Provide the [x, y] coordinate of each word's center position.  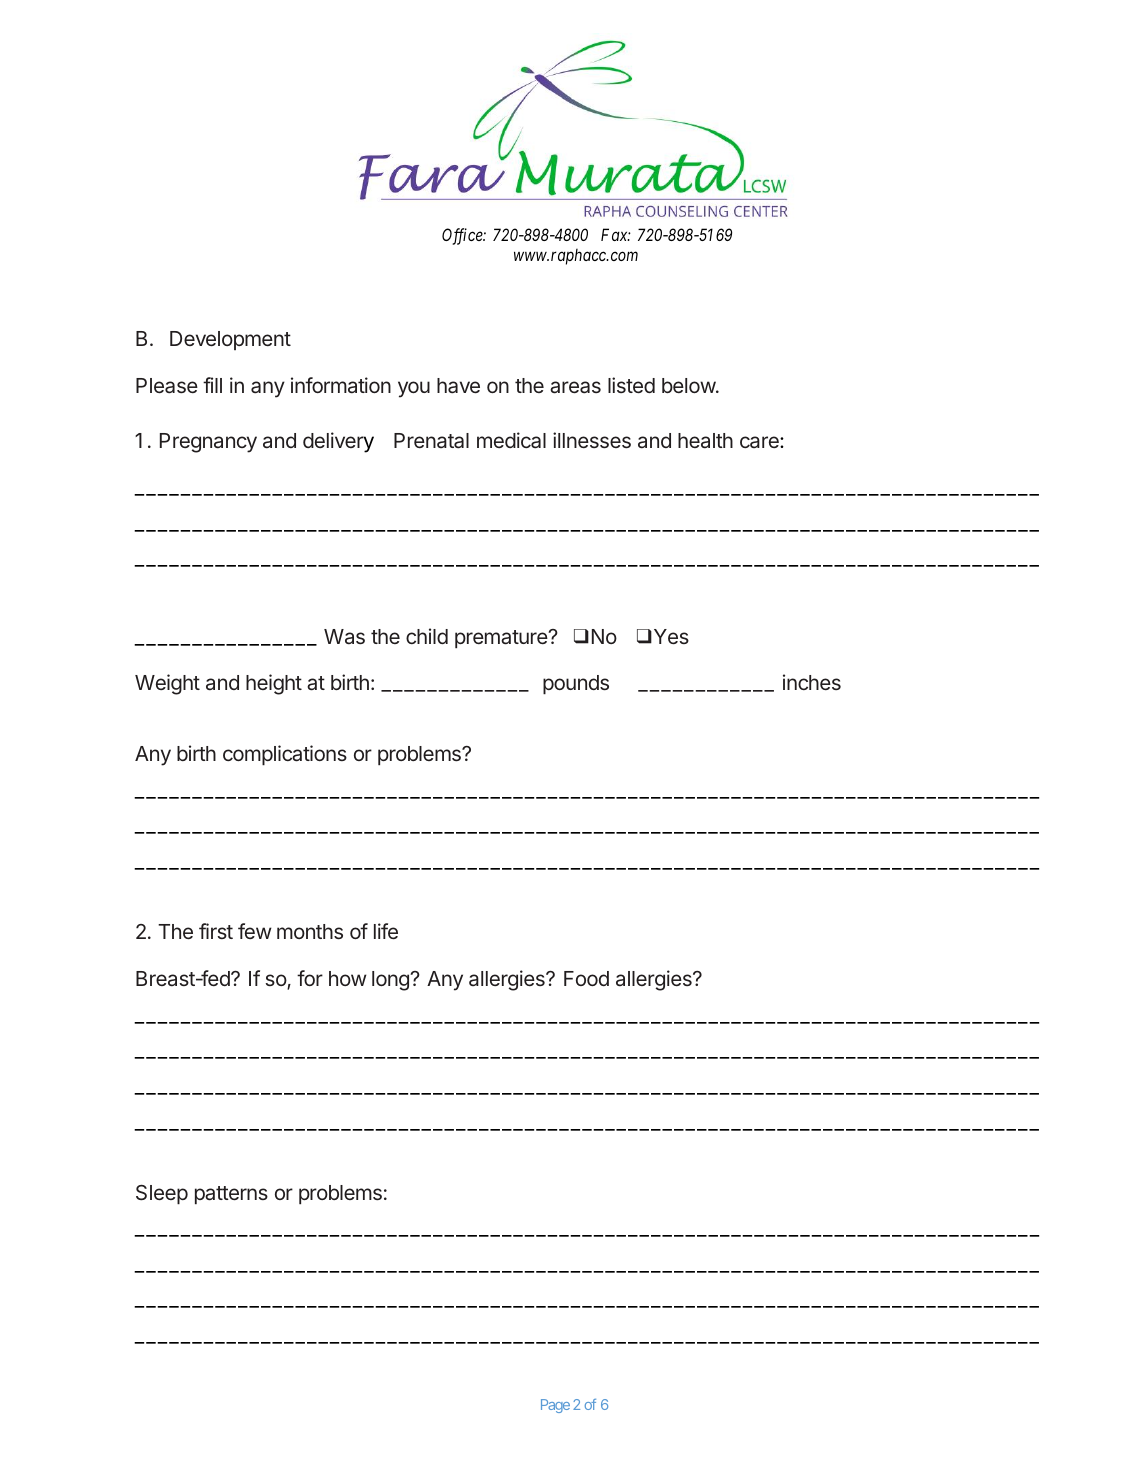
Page [555, 1406]
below [689, 385]
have [458, 386]
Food [586, 978]
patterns [231, 1195]
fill [212, 385]
